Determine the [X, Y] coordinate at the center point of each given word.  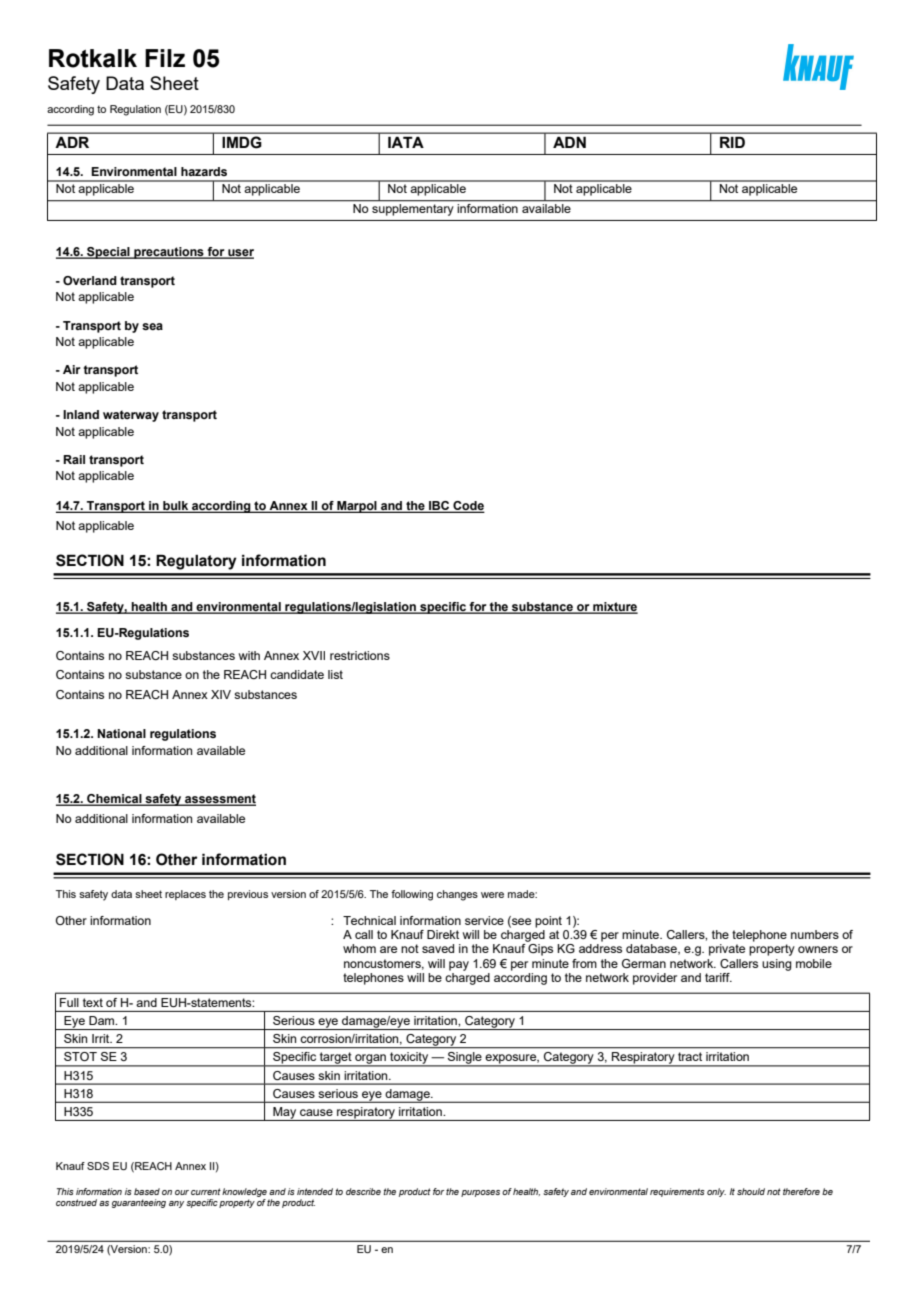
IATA [406, 142]
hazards [204, 171]
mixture [614, 608]
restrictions [360, 655]
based [147, 1191]
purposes [480, 1193]
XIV [221, 694]
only [716, 1192]
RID [732, 142]
